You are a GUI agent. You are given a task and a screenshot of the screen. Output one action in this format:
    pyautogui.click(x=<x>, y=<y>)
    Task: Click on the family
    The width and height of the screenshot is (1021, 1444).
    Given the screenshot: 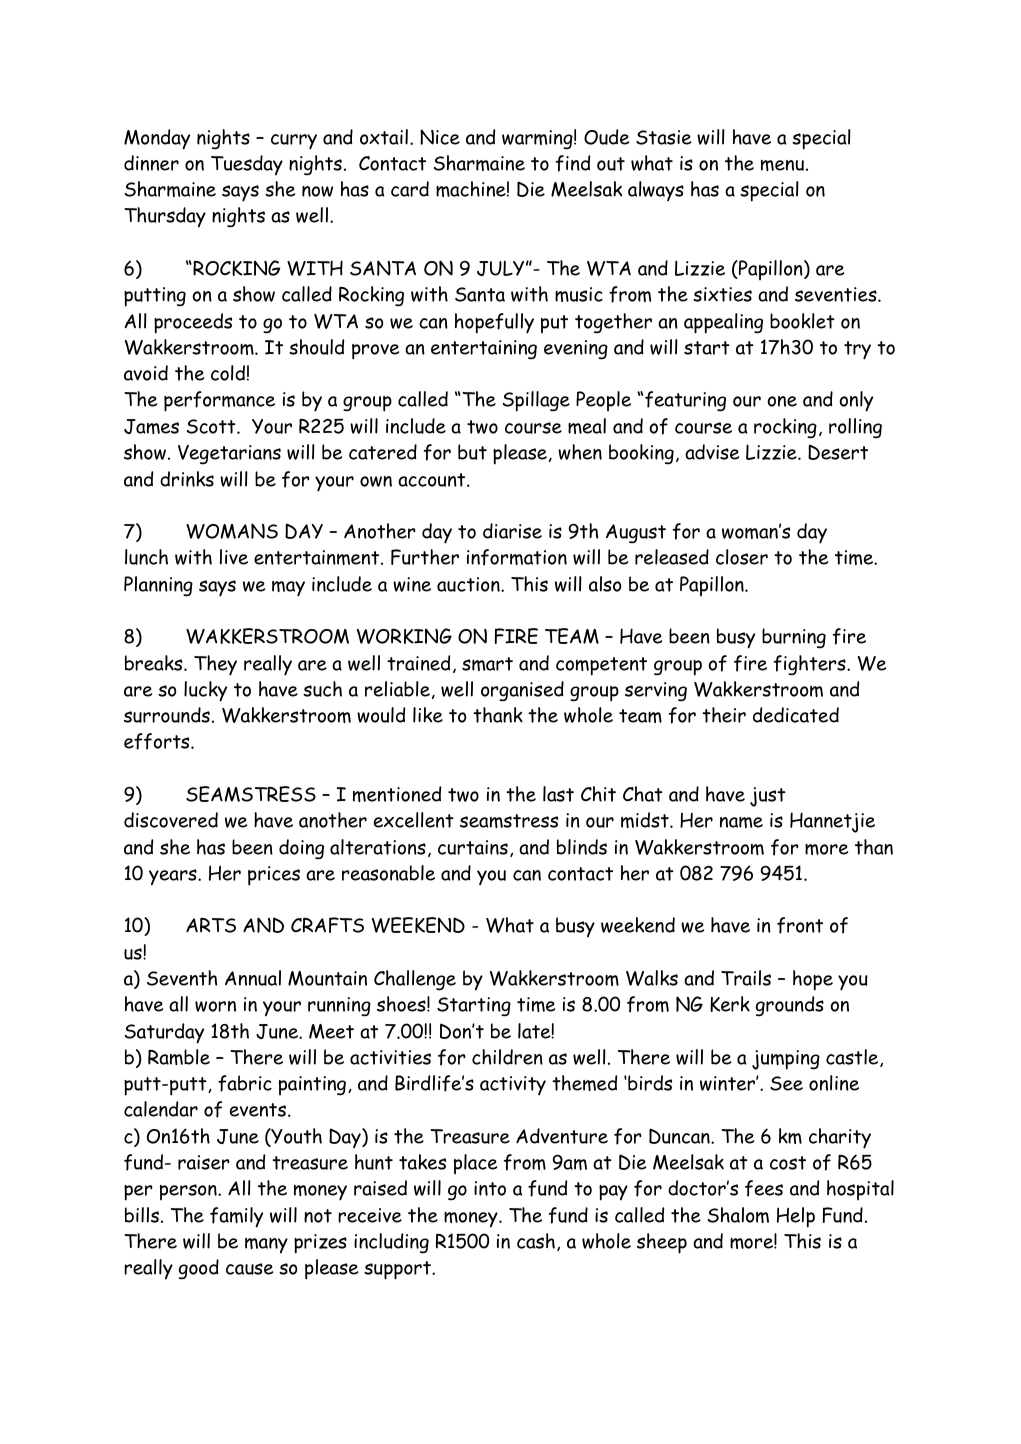 What is the action you would take?
    pyautogui.click(x=236, y=1217)
